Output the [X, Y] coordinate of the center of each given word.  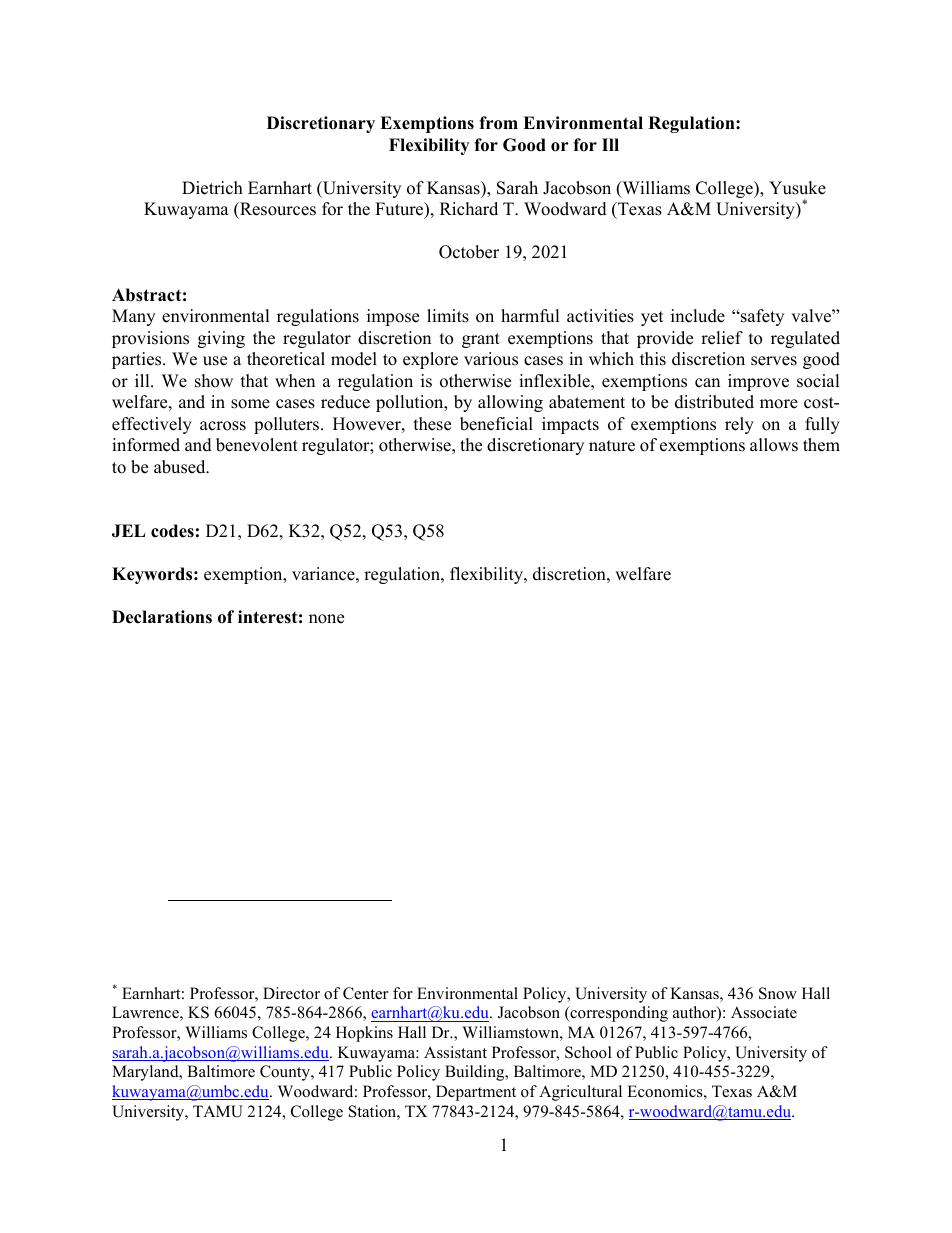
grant [481, 340]
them [821, 445]
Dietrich [212, 188]
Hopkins [364, 1034]
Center [365, 993]
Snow [778, 993]
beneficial [496, 424]
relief [722, 338]
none [326, 619]
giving [221, 339]
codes [172, 531]
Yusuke [797, 188]
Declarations [162, 617]
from [498, 123]
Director [291, 993]
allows [774, 445]
